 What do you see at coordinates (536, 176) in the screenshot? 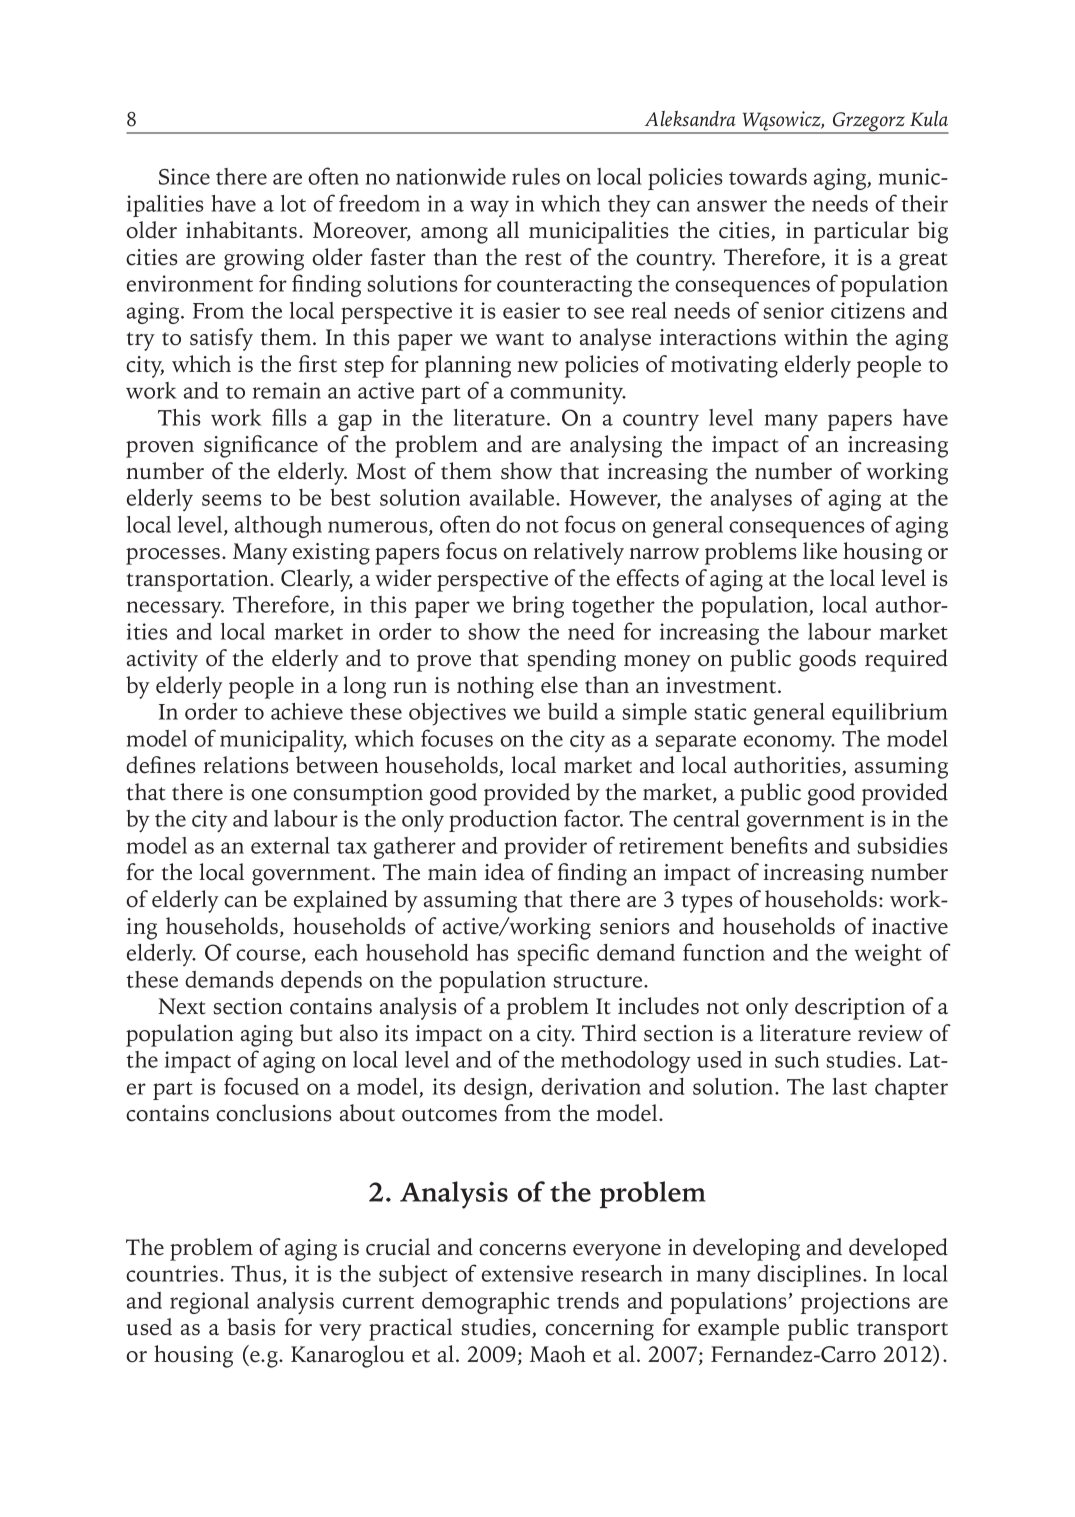
I see `rules` at bounding box center [536, 176].
